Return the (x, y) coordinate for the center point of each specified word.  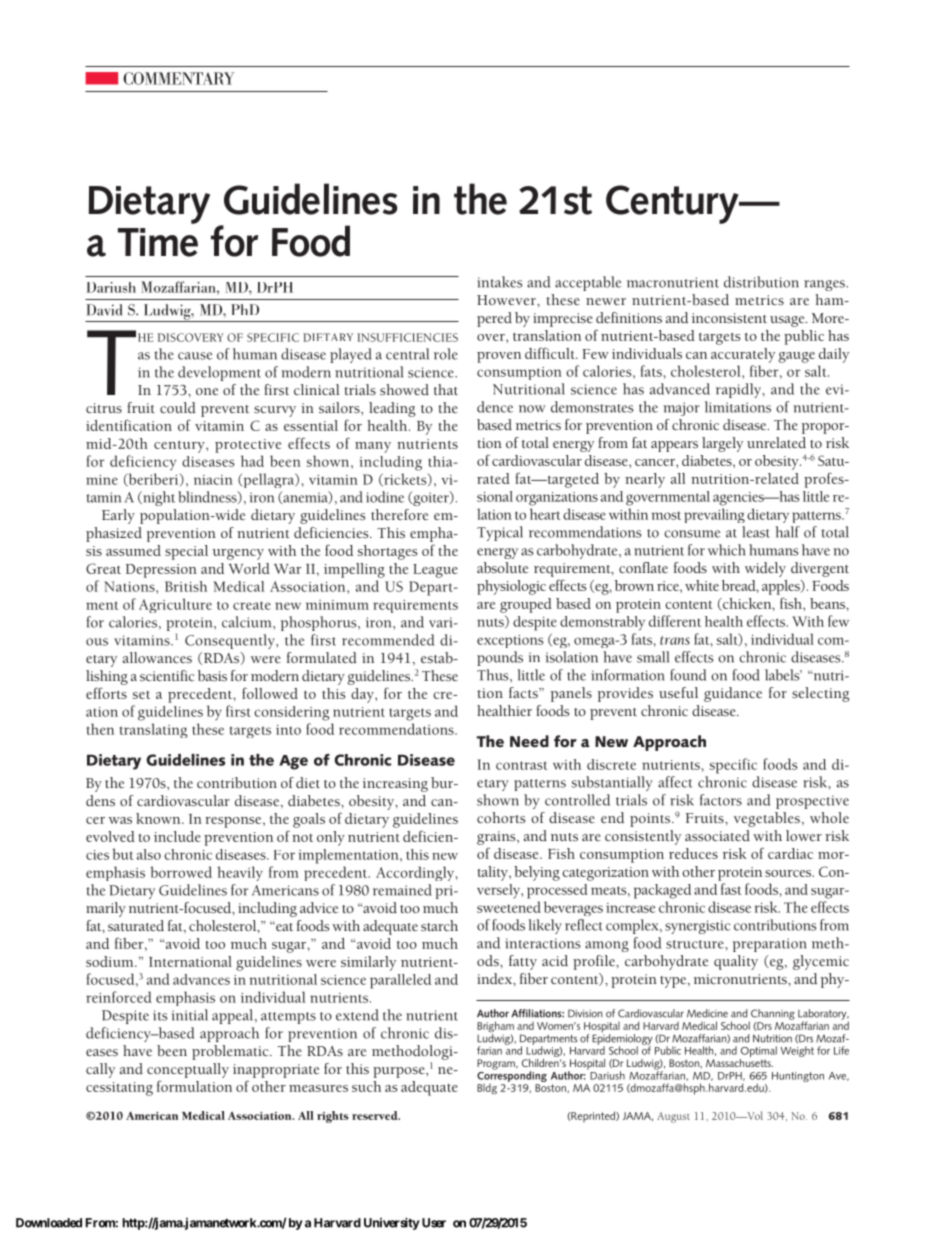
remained (402, 890)
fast (731, 889)
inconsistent (729, 318)
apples (782, 587)
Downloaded (49, 1223)
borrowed (181, 872)
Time (158, 242)
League (435, 571)
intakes (500, 282)
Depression (161, 571)
